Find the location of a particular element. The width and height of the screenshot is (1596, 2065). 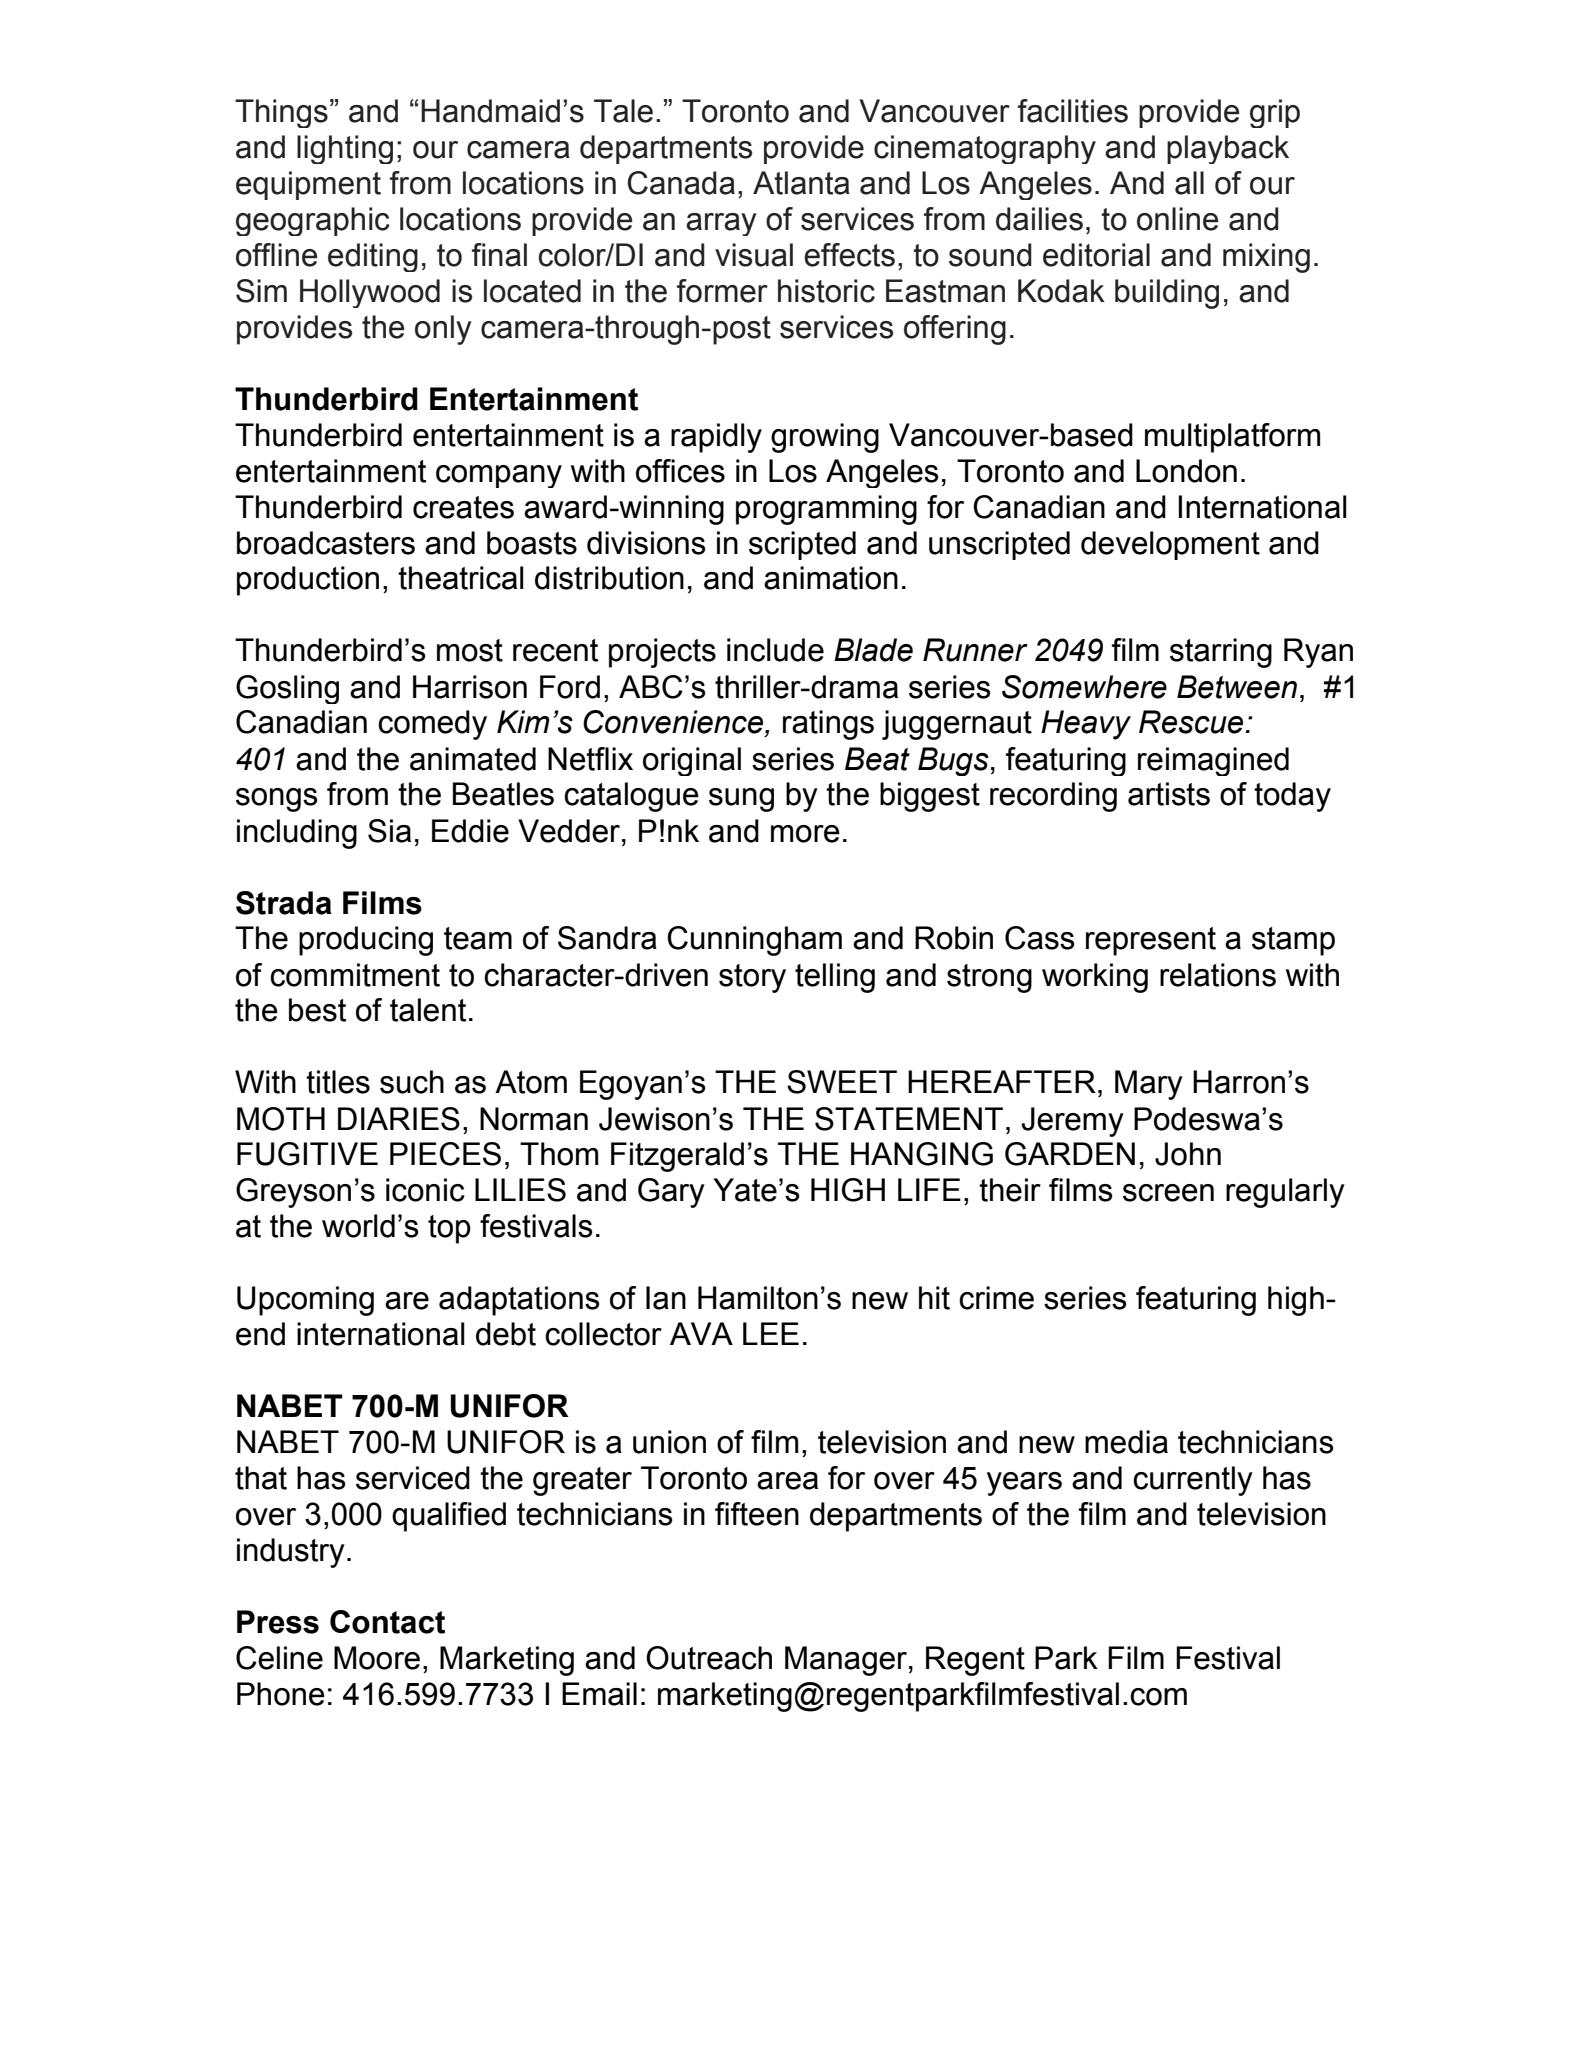

most is located at coordinates (470, 650).
